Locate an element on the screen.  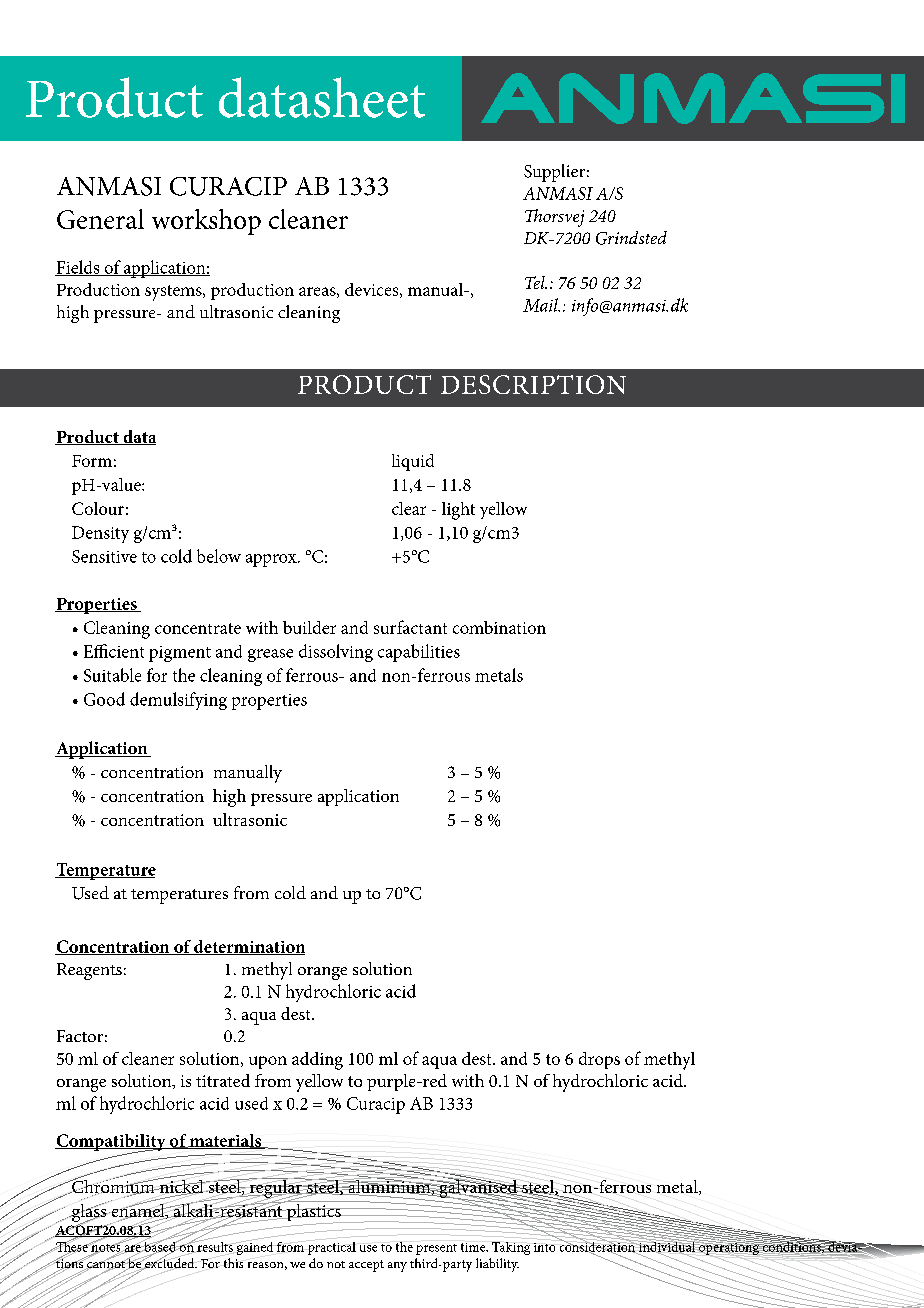
dissolving is located at coordinates (336, 653).
